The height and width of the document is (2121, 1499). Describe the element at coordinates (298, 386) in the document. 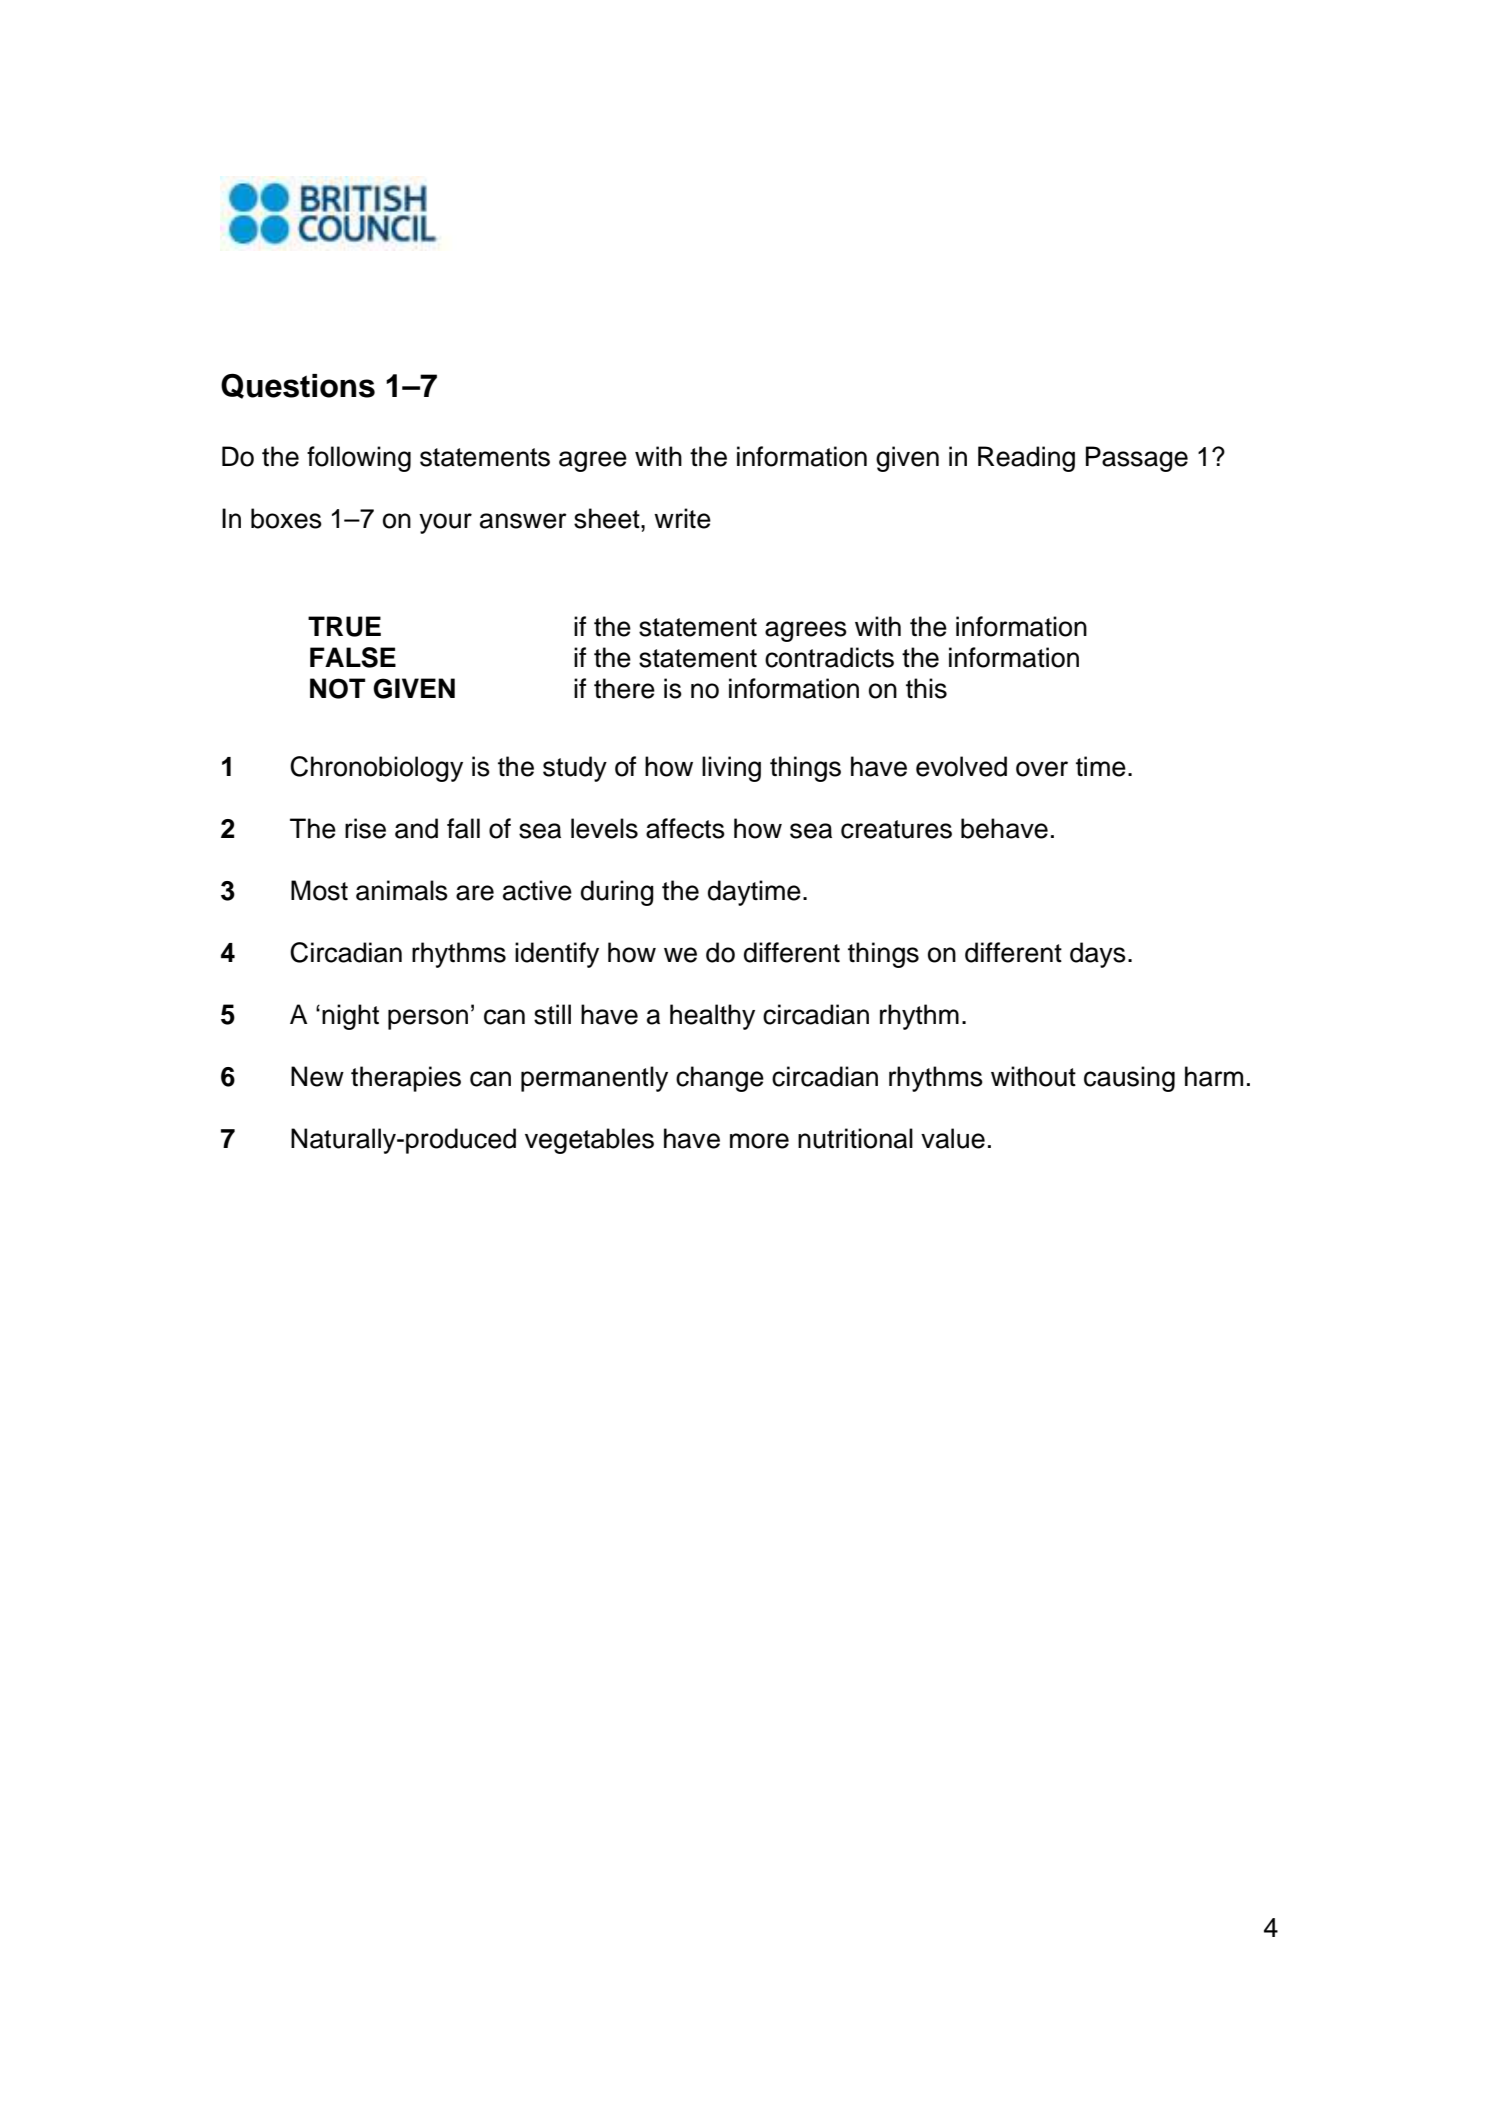

I see `Questions` at that location.
